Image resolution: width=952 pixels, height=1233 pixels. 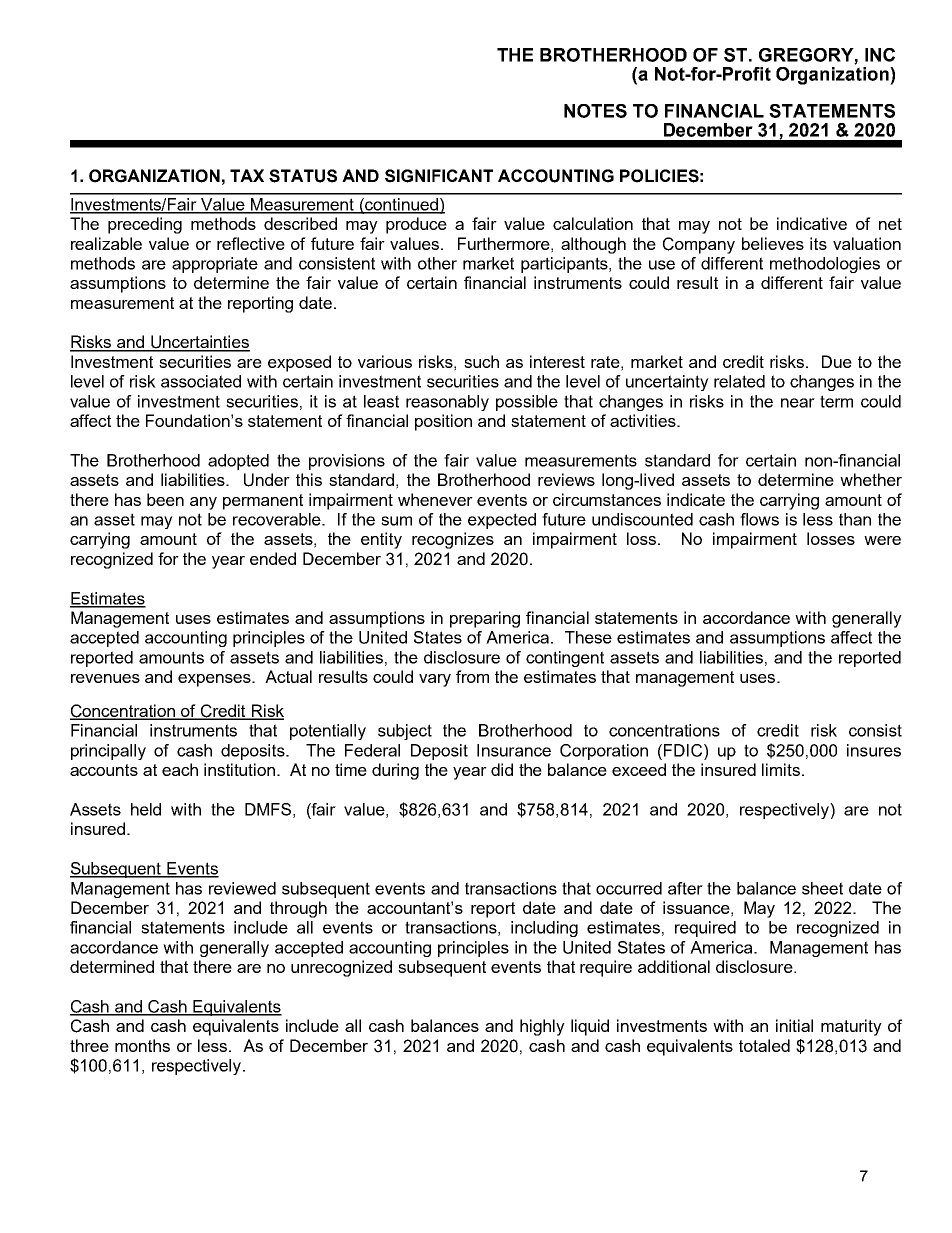 What do you see at coordinates (781, 769) in the screenshot?
I see `limits` at bounding box center [781, 769].
